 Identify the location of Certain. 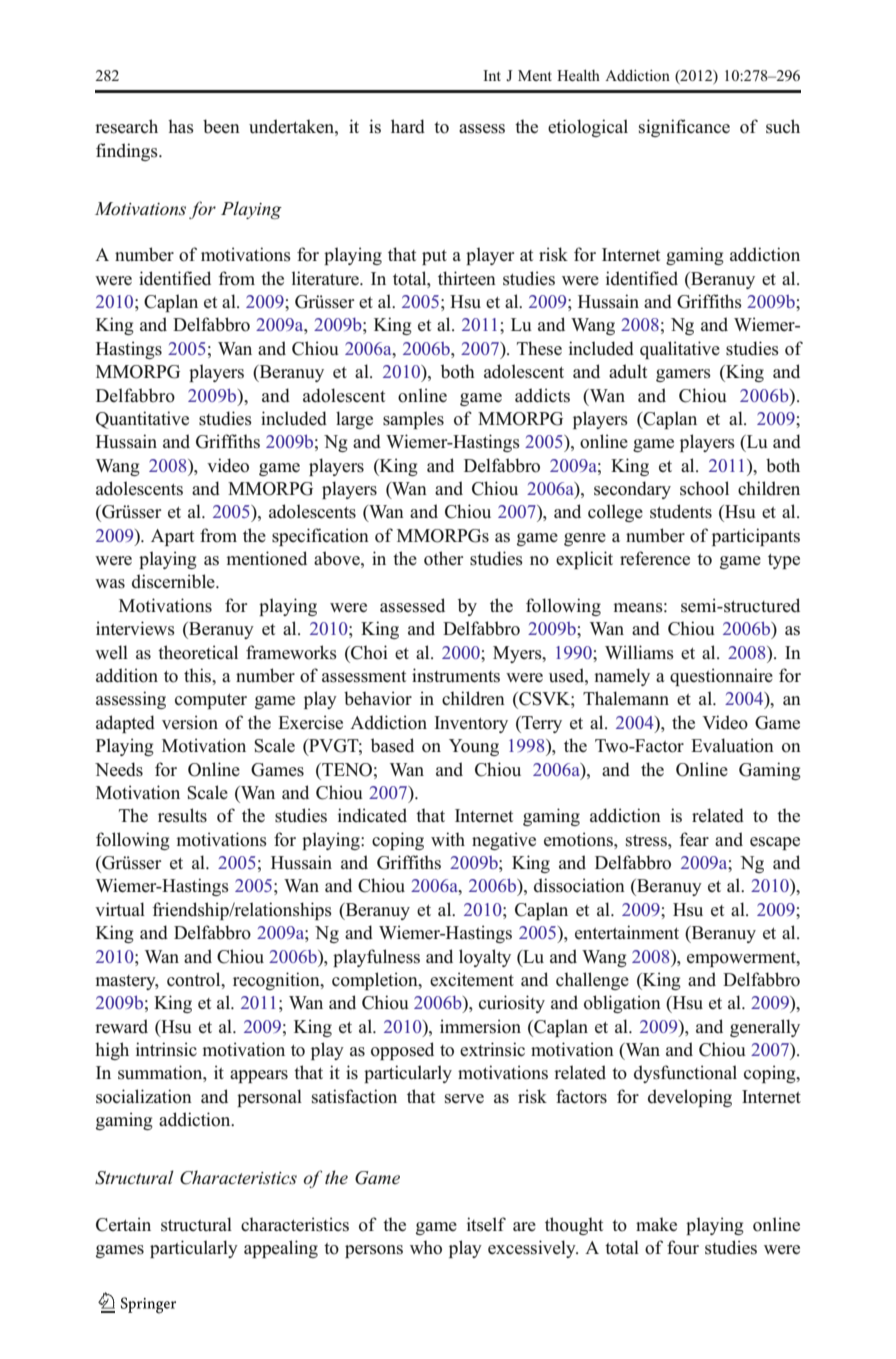
(123, 1224).
